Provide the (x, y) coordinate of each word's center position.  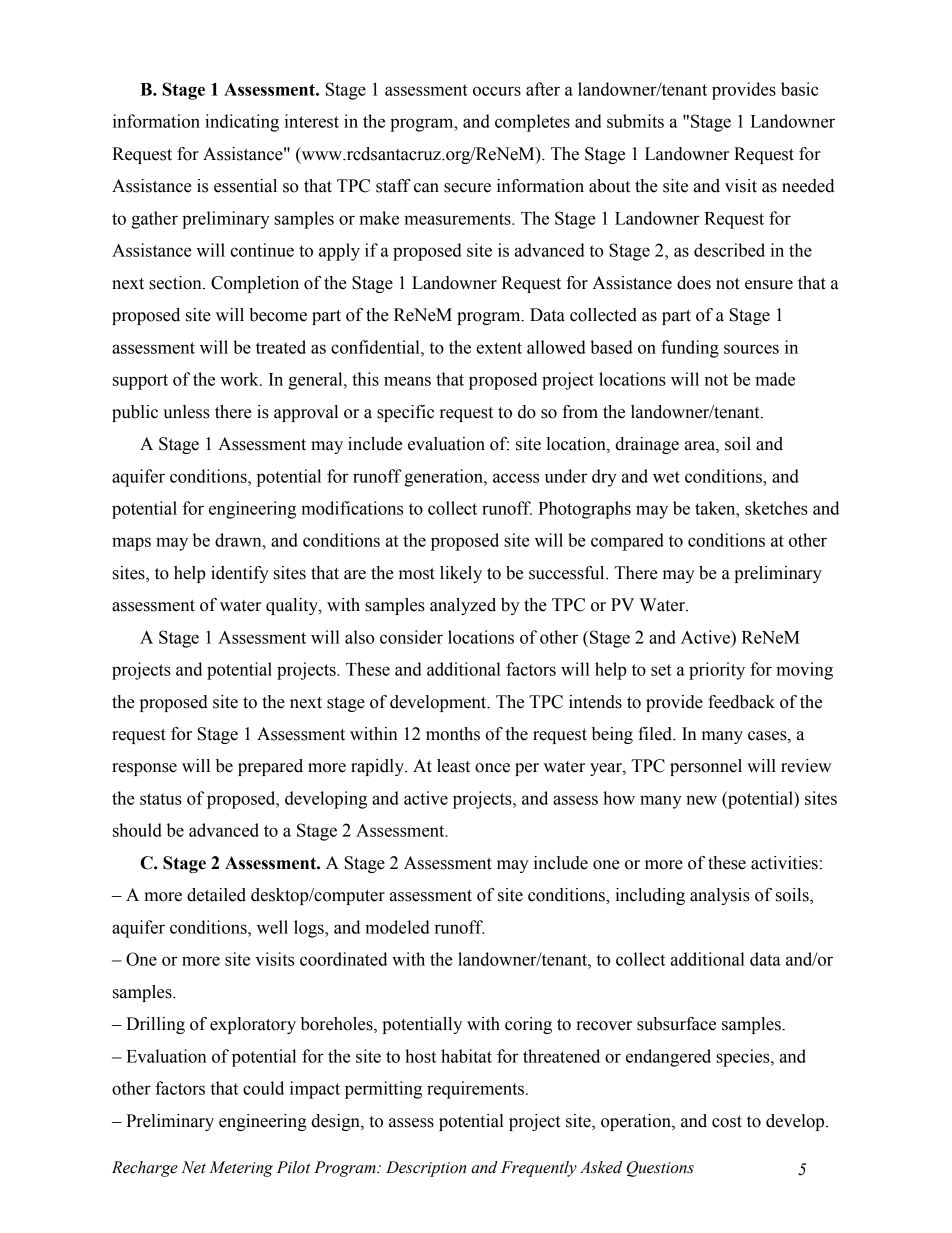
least (453, 766)
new (701, 800)
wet (666, 477)
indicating (242, 123)
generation (444, 478)
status (161, 799)
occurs (497, 91)
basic (799, 89)
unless (186, 412)
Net (194, 1167)
